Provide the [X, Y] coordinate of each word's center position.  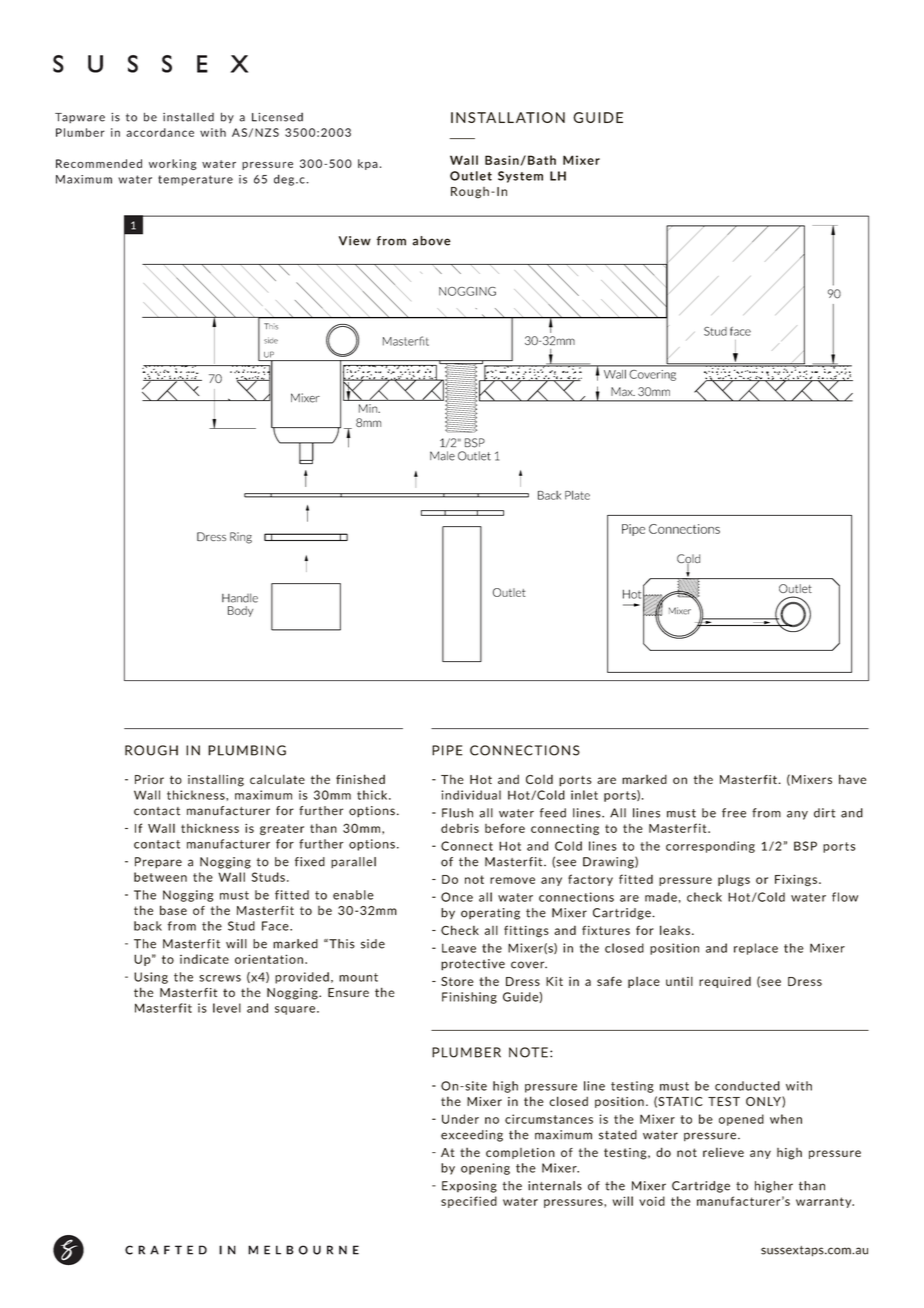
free [734, 813]
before [505, 828]
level [227, 1008]
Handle [240, 598]
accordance [160, 132]
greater [282, 829]
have [852, 779]
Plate [577, 495]
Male [442, 456]
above [432, 241]
